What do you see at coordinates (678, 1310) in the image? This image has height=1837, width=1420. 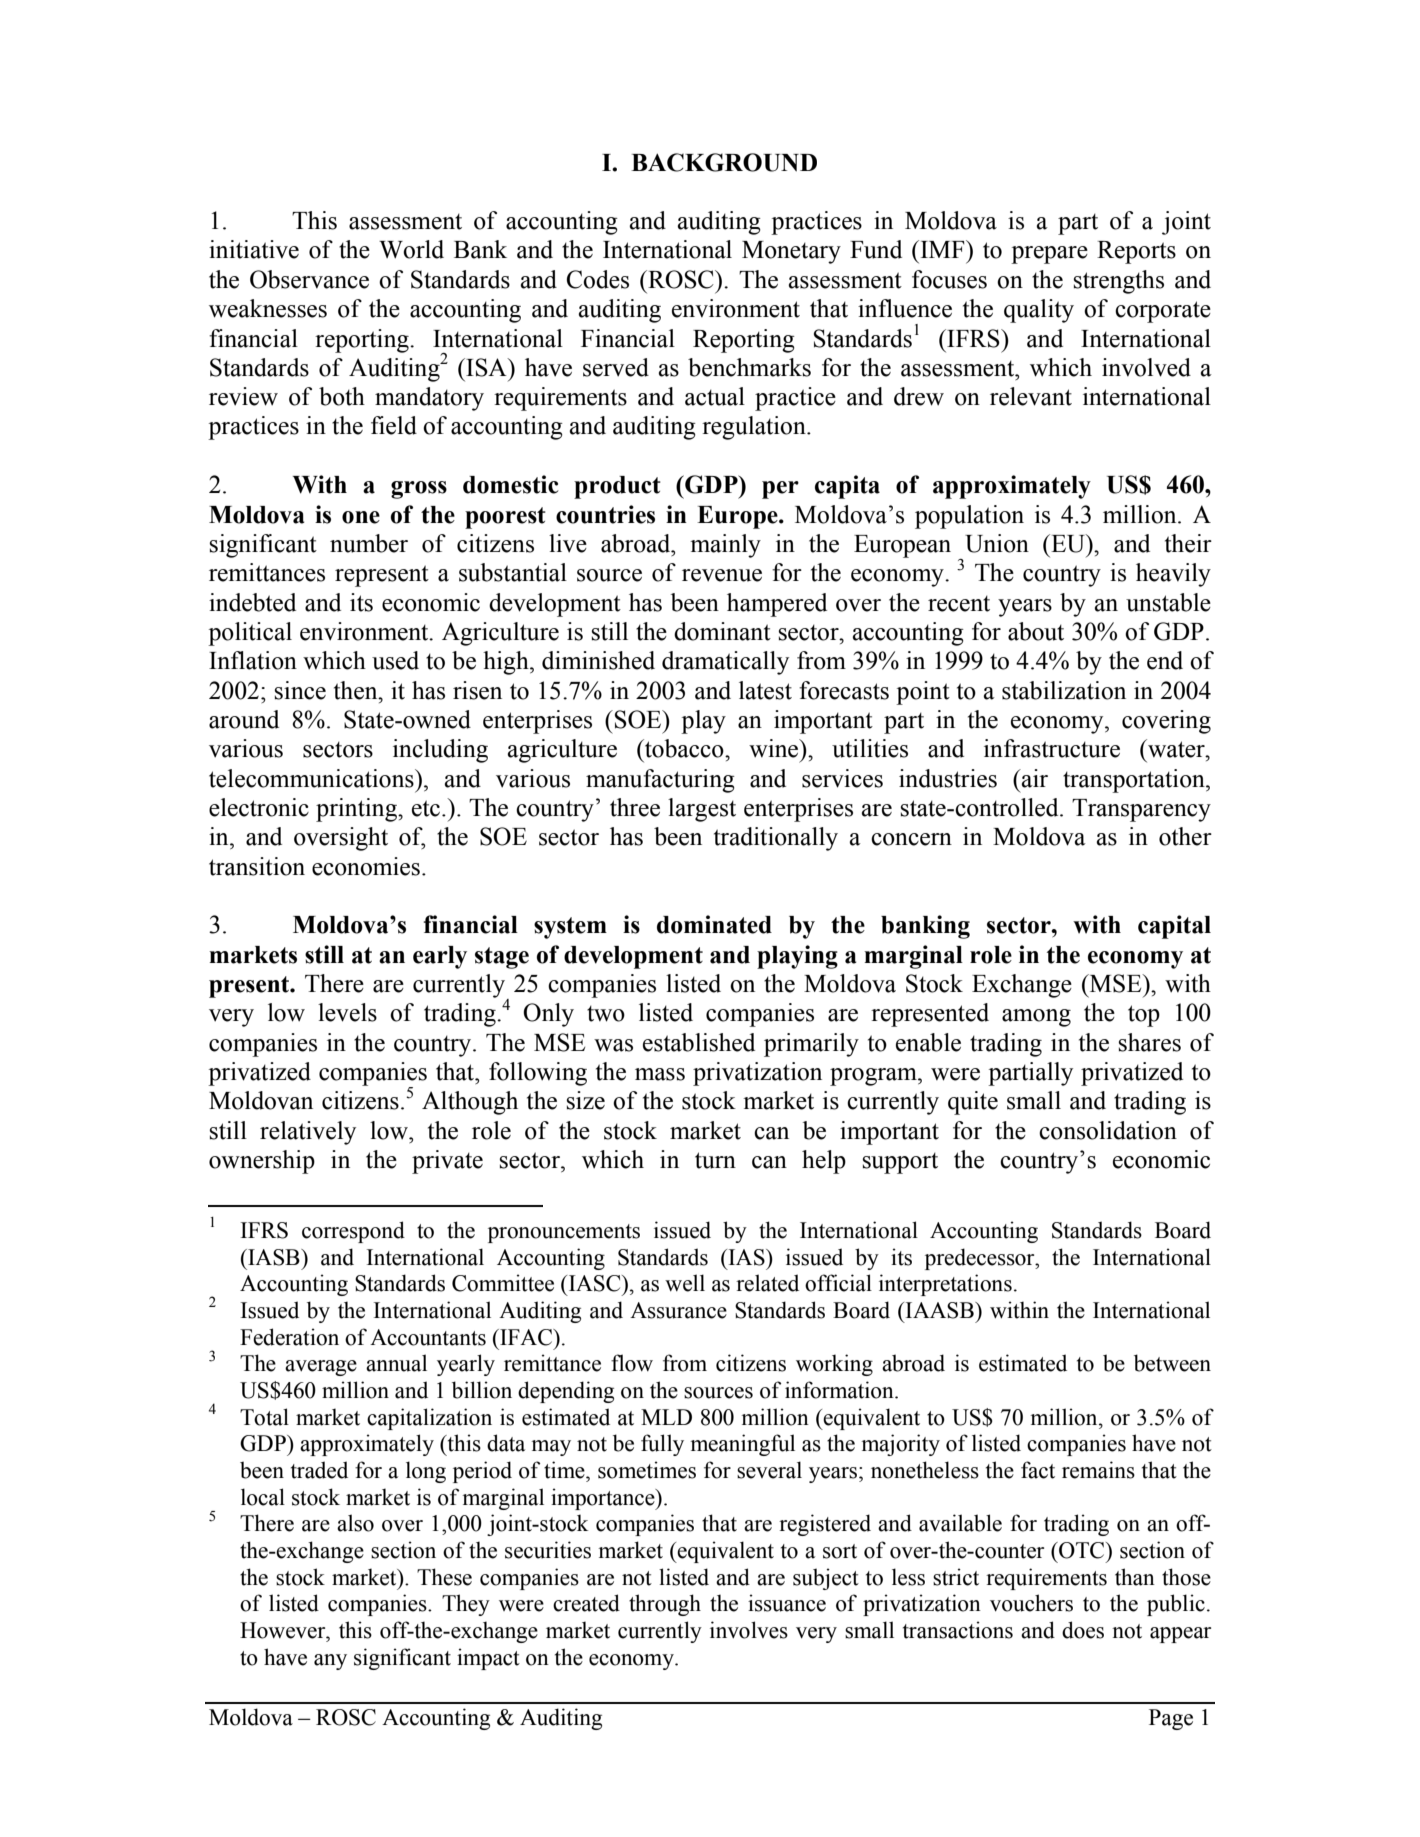 I see `Assurance` at bounding box center [678, 1310].
